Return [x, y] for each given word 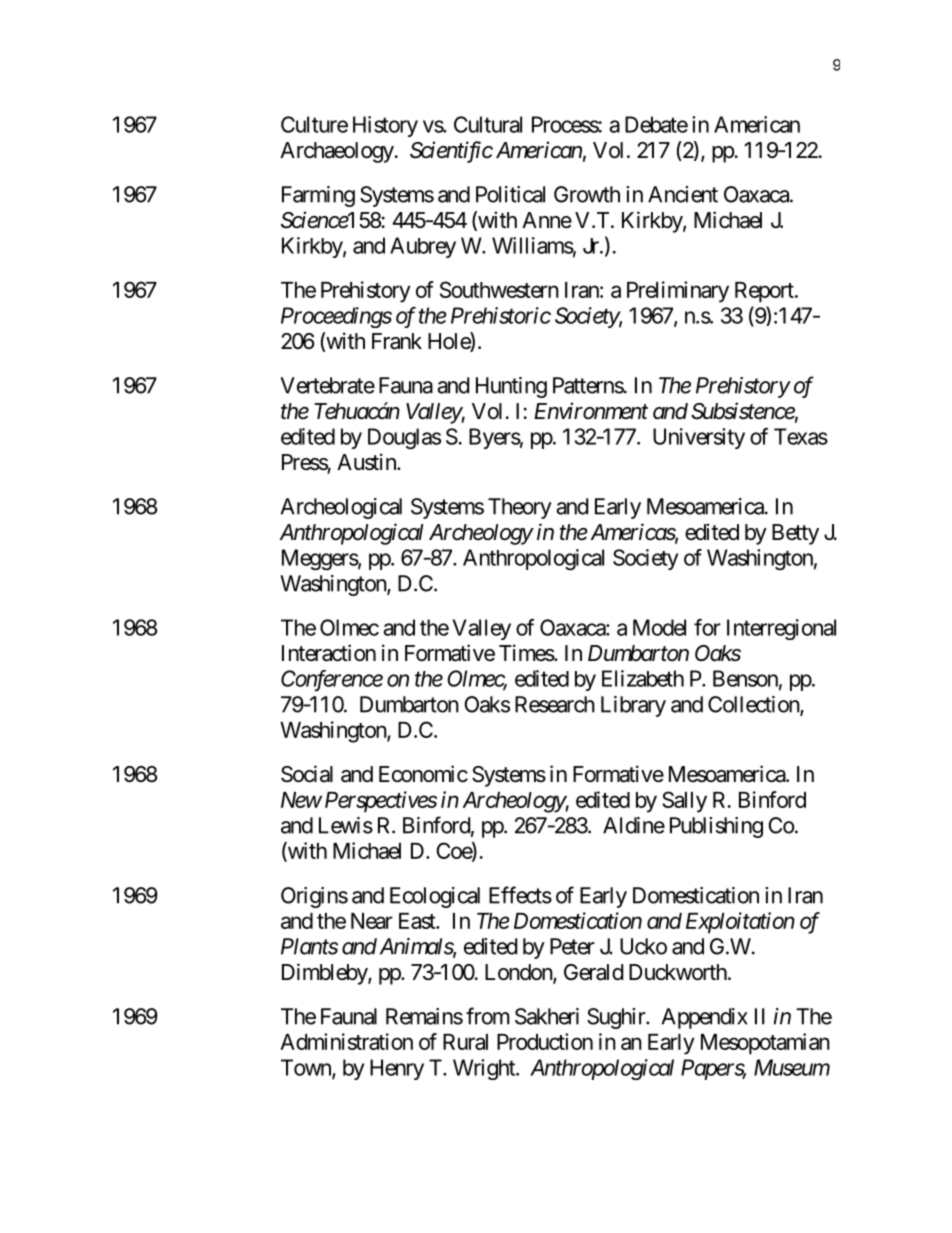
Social [307, 774]
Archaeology [337, 152]
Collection [754, 705]
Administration [346, 1041]
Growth [587, 194]
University [699, 438]
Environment [591, 411]
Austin [367, 462]
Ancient [683, 194]
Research [555, 704]
